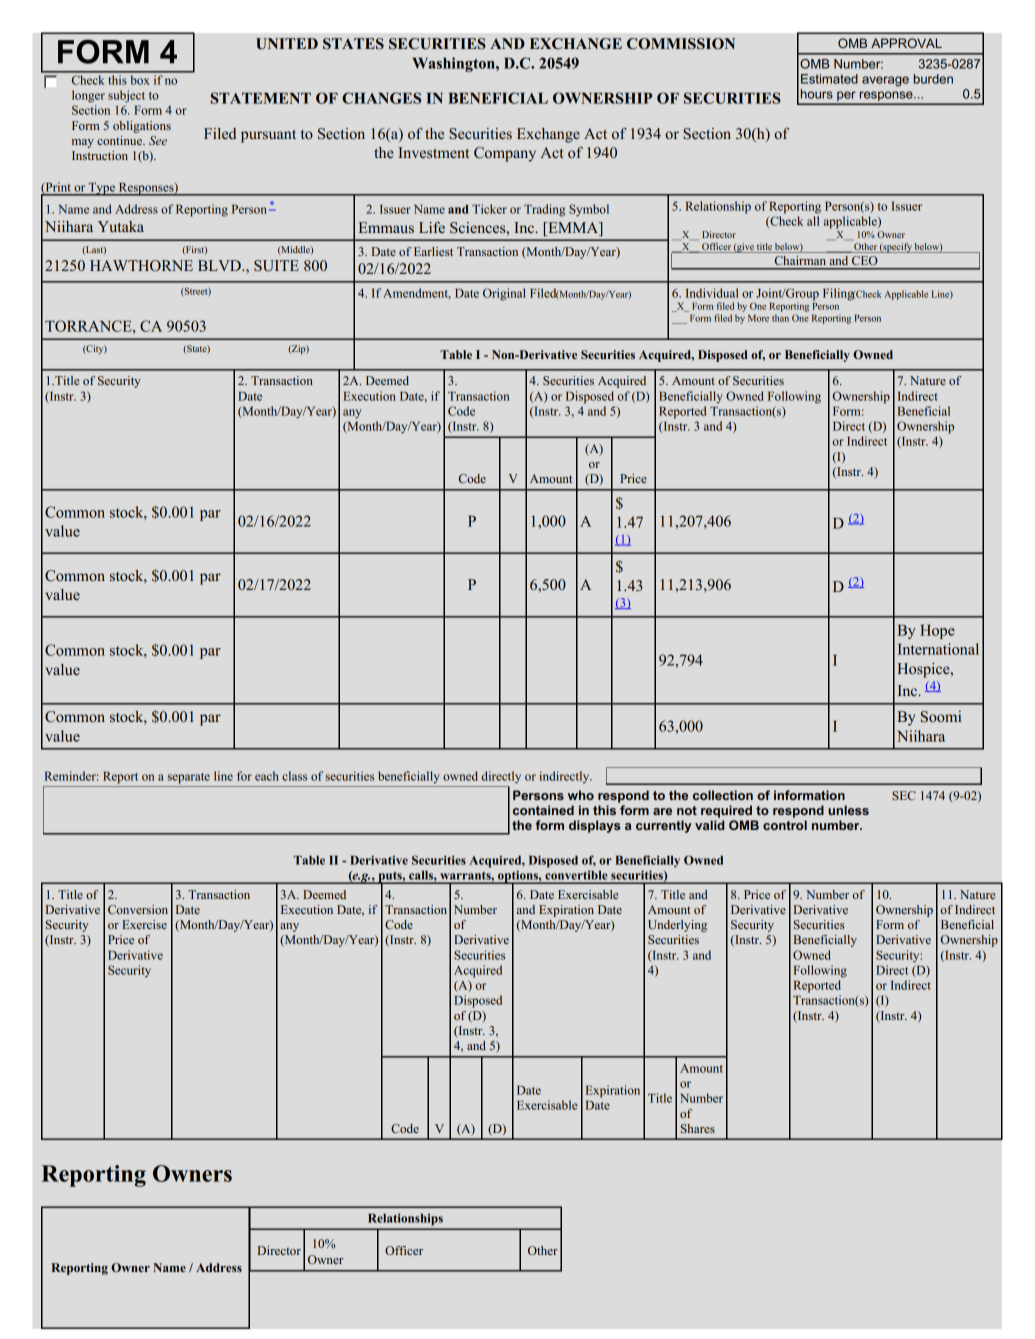 The height and width of the document is (1339, 1035). Describe the element at coordinates (829, 79) in the document. I see `Estimated` at that location.
